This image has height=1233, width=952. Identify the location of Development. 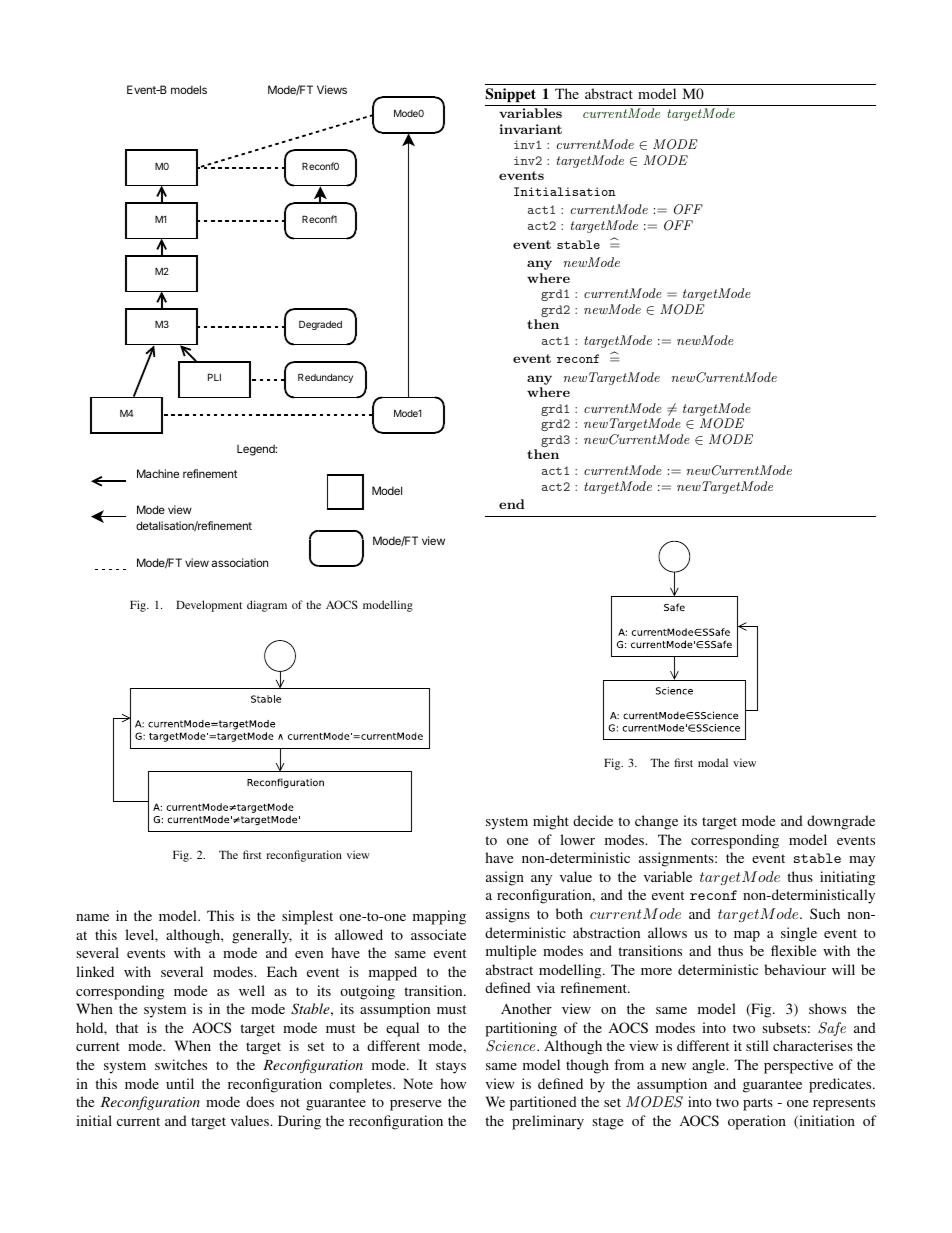
(209, 606).
